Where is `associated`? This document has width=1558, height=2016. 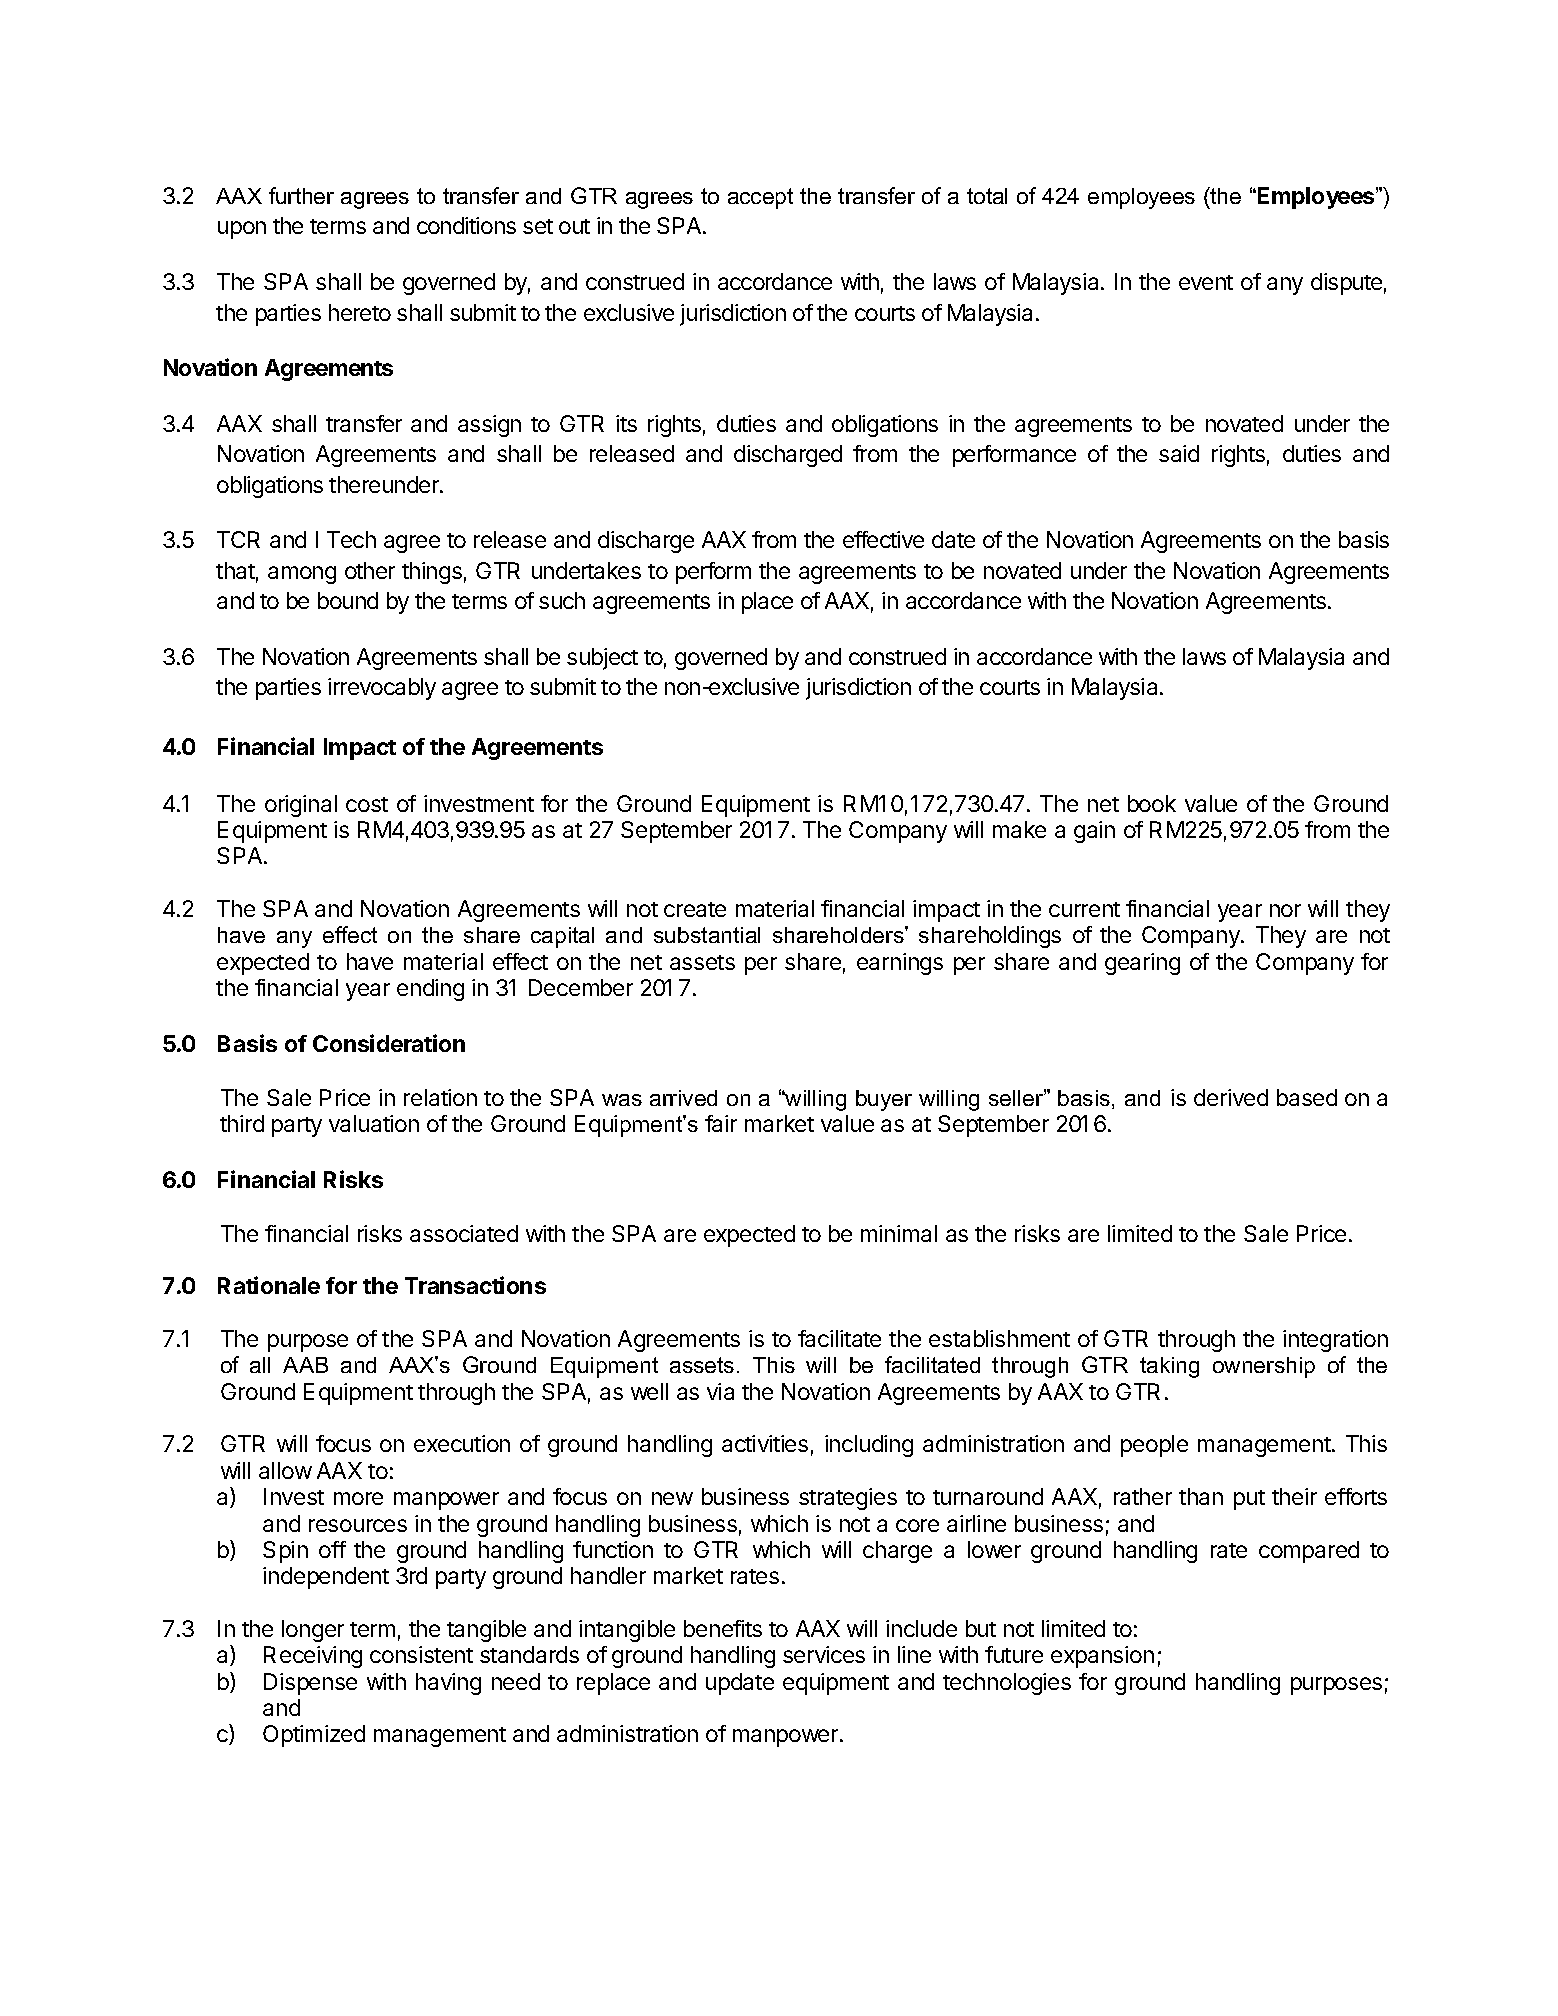
associated is located at coordinates (464, 1233).
